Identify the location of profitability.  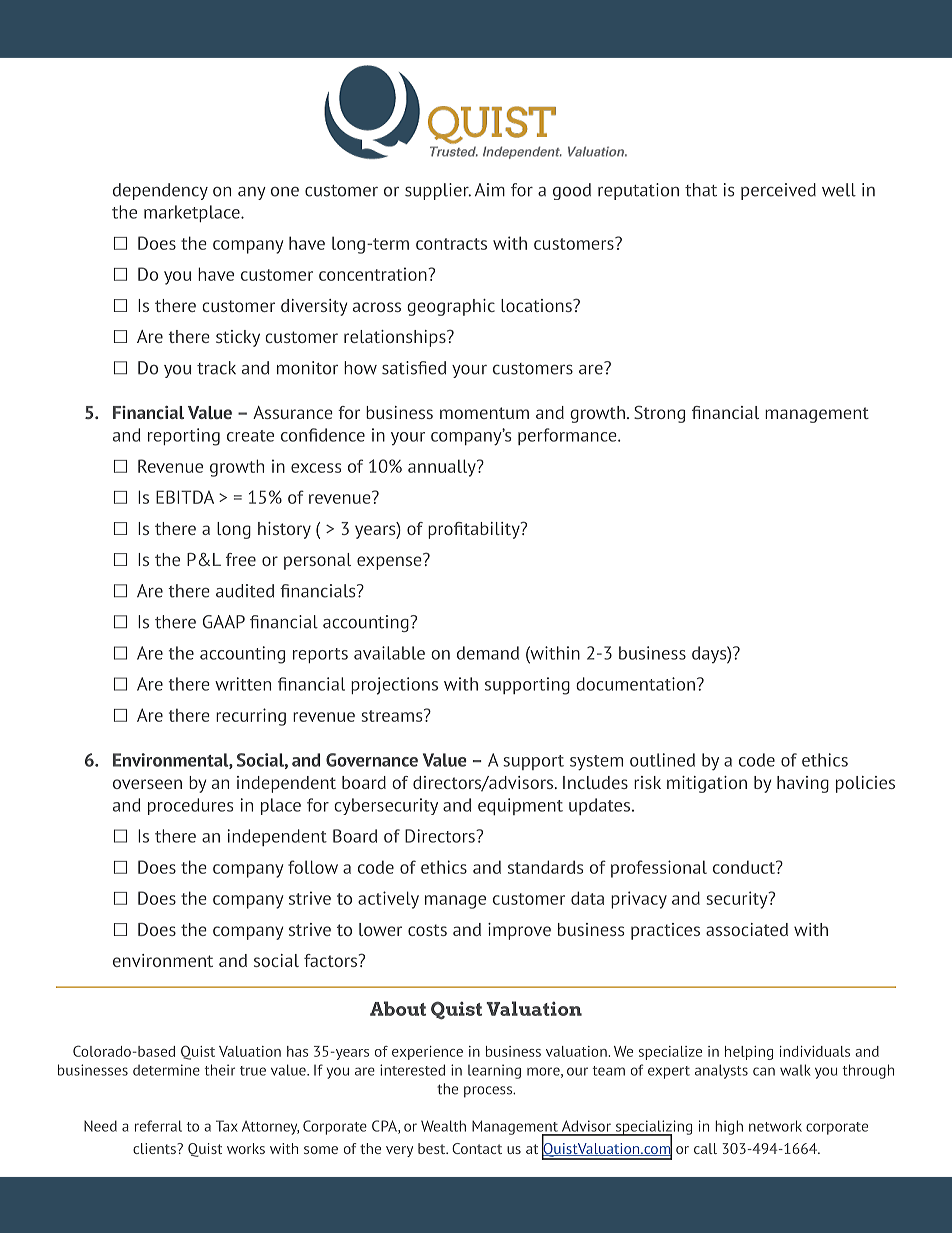
(475, 530).
